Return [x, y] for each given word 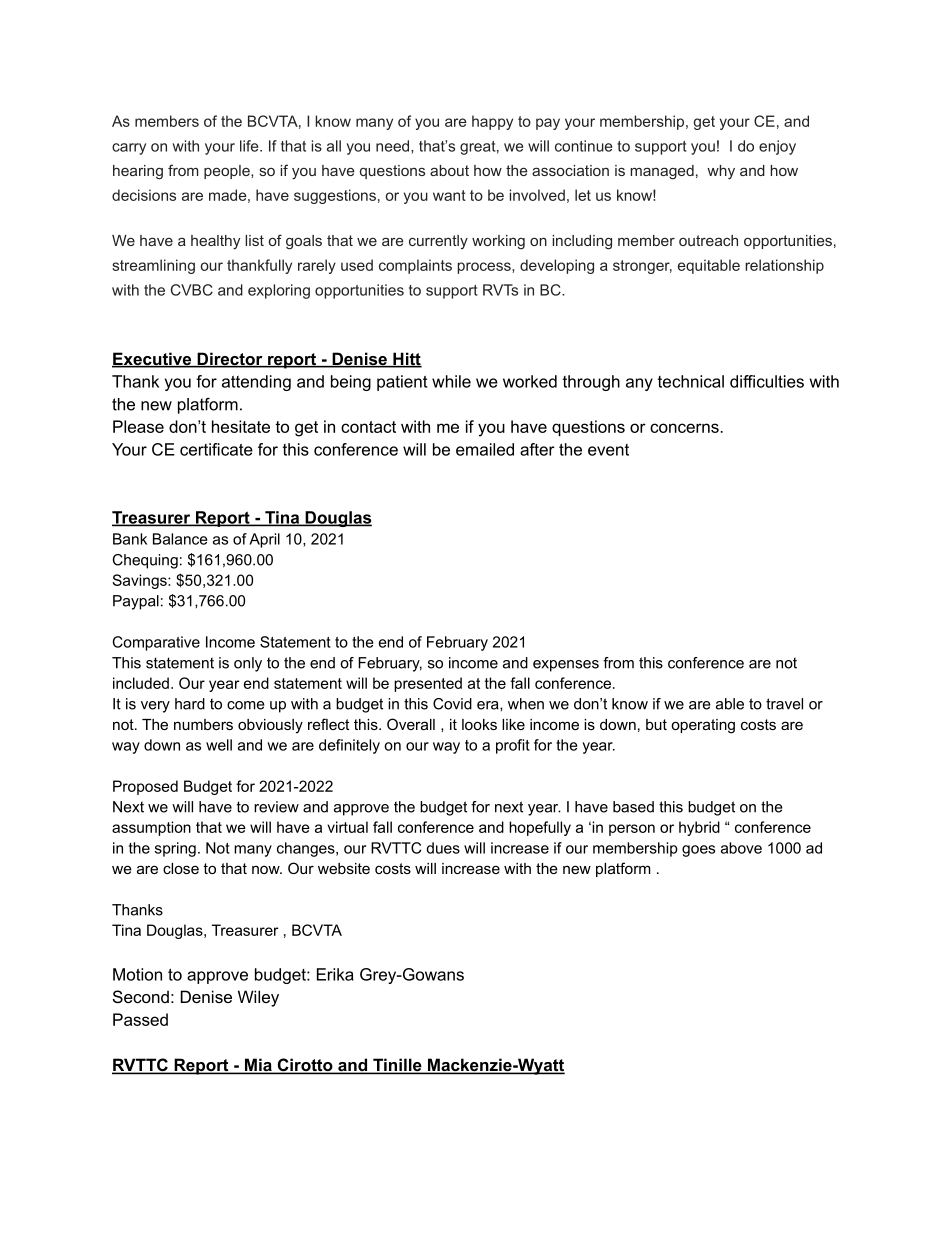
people [228, 172]
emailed [485, 449]
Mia [258, 1066]
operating [703, 726]
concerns [685, 428]
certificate [216, 449]
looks [479, 724]
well [219, 745]
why [721, 172]
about [449, 170]
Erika [335, 974]
